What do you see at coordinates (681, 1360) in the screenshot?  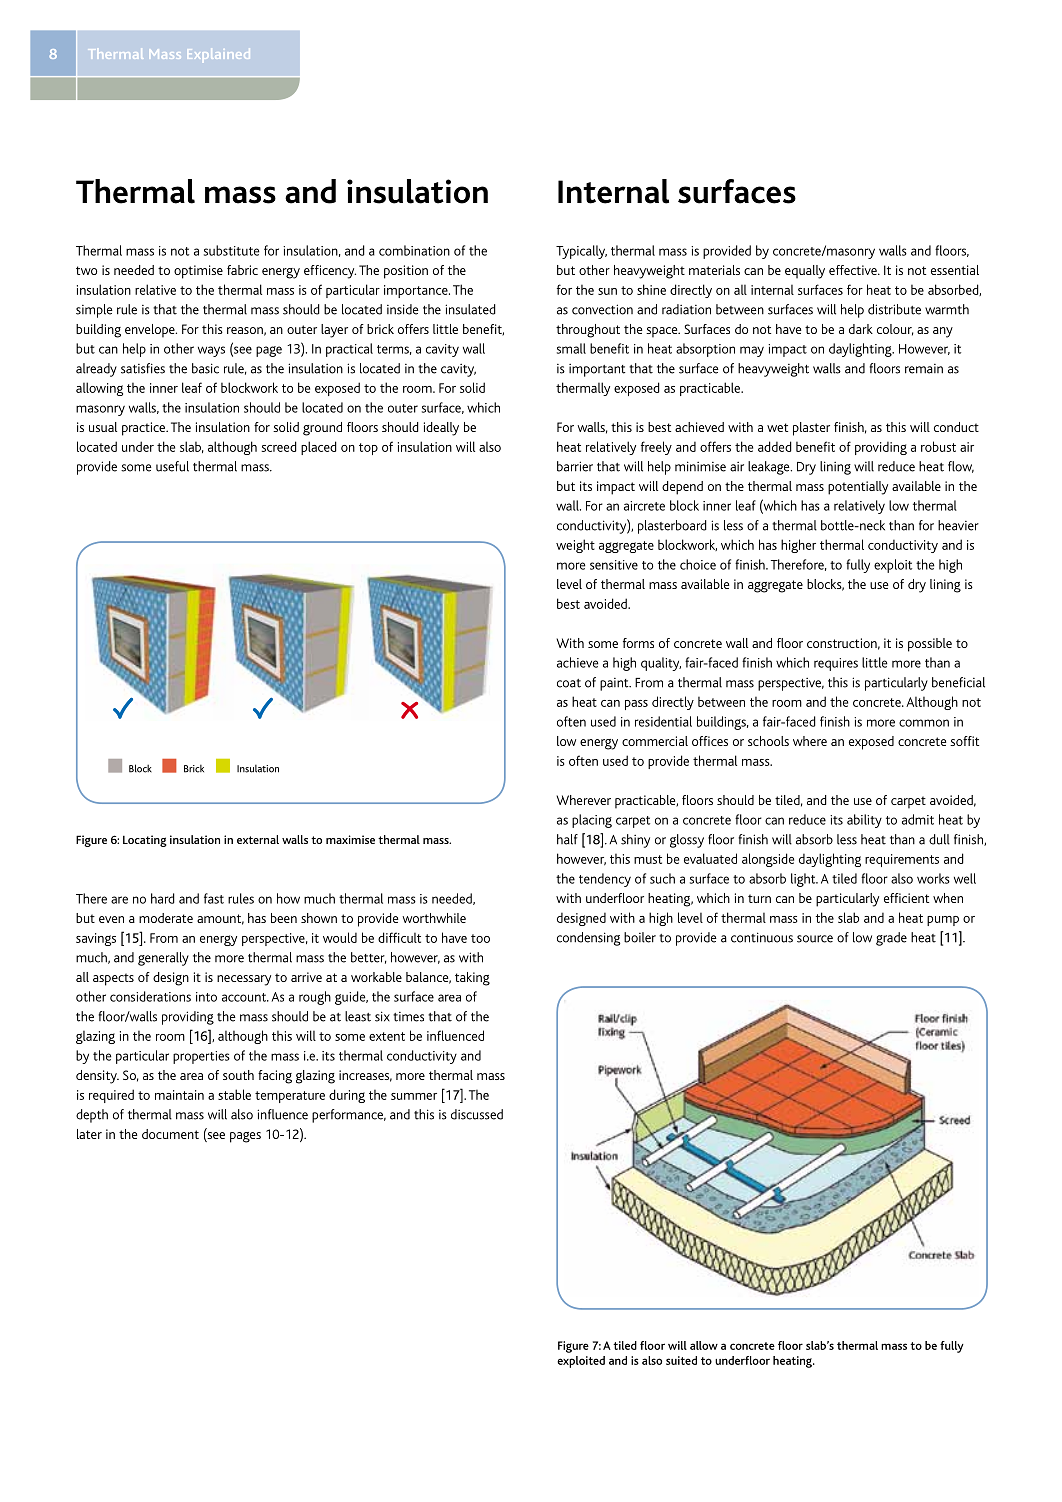 I see `suited` at bounding box center [681, 1360].
